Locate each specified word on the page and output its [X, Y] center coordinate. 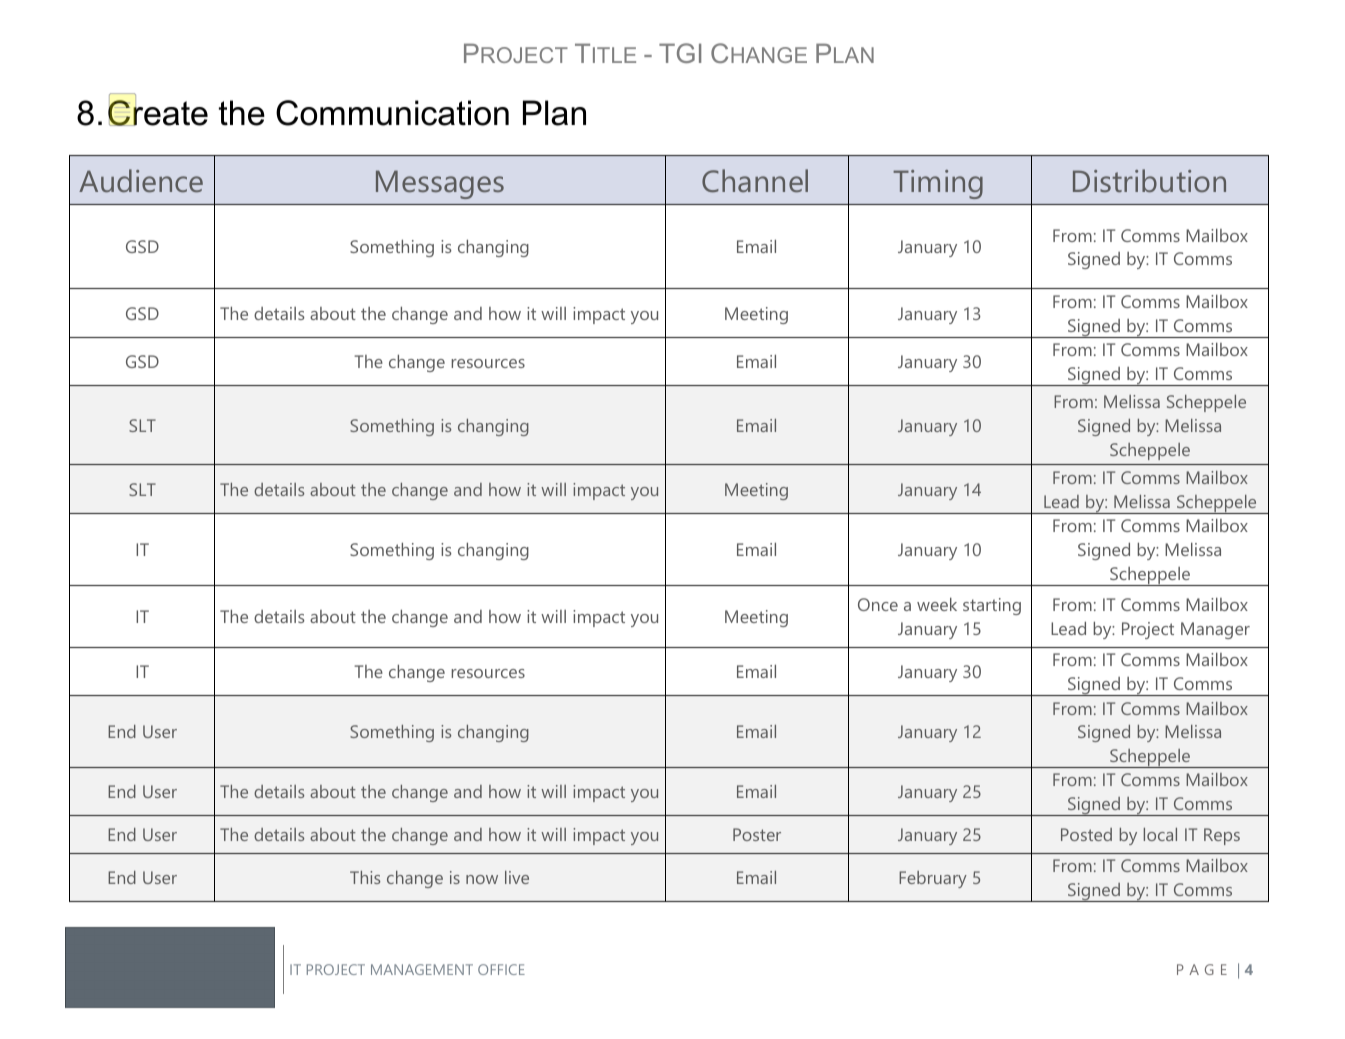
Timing [938, 184]
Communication [392, 113]
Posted [1086, 834]
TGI [680, 53]
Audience [141, 180]
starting [992, 606]
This [365, 877]
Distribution [1149, 180]
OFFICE [501, 969]
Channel [755, 180]
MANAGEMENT [422, 969]
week [937, 604]
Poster [757, 834]
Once [878, 604]
